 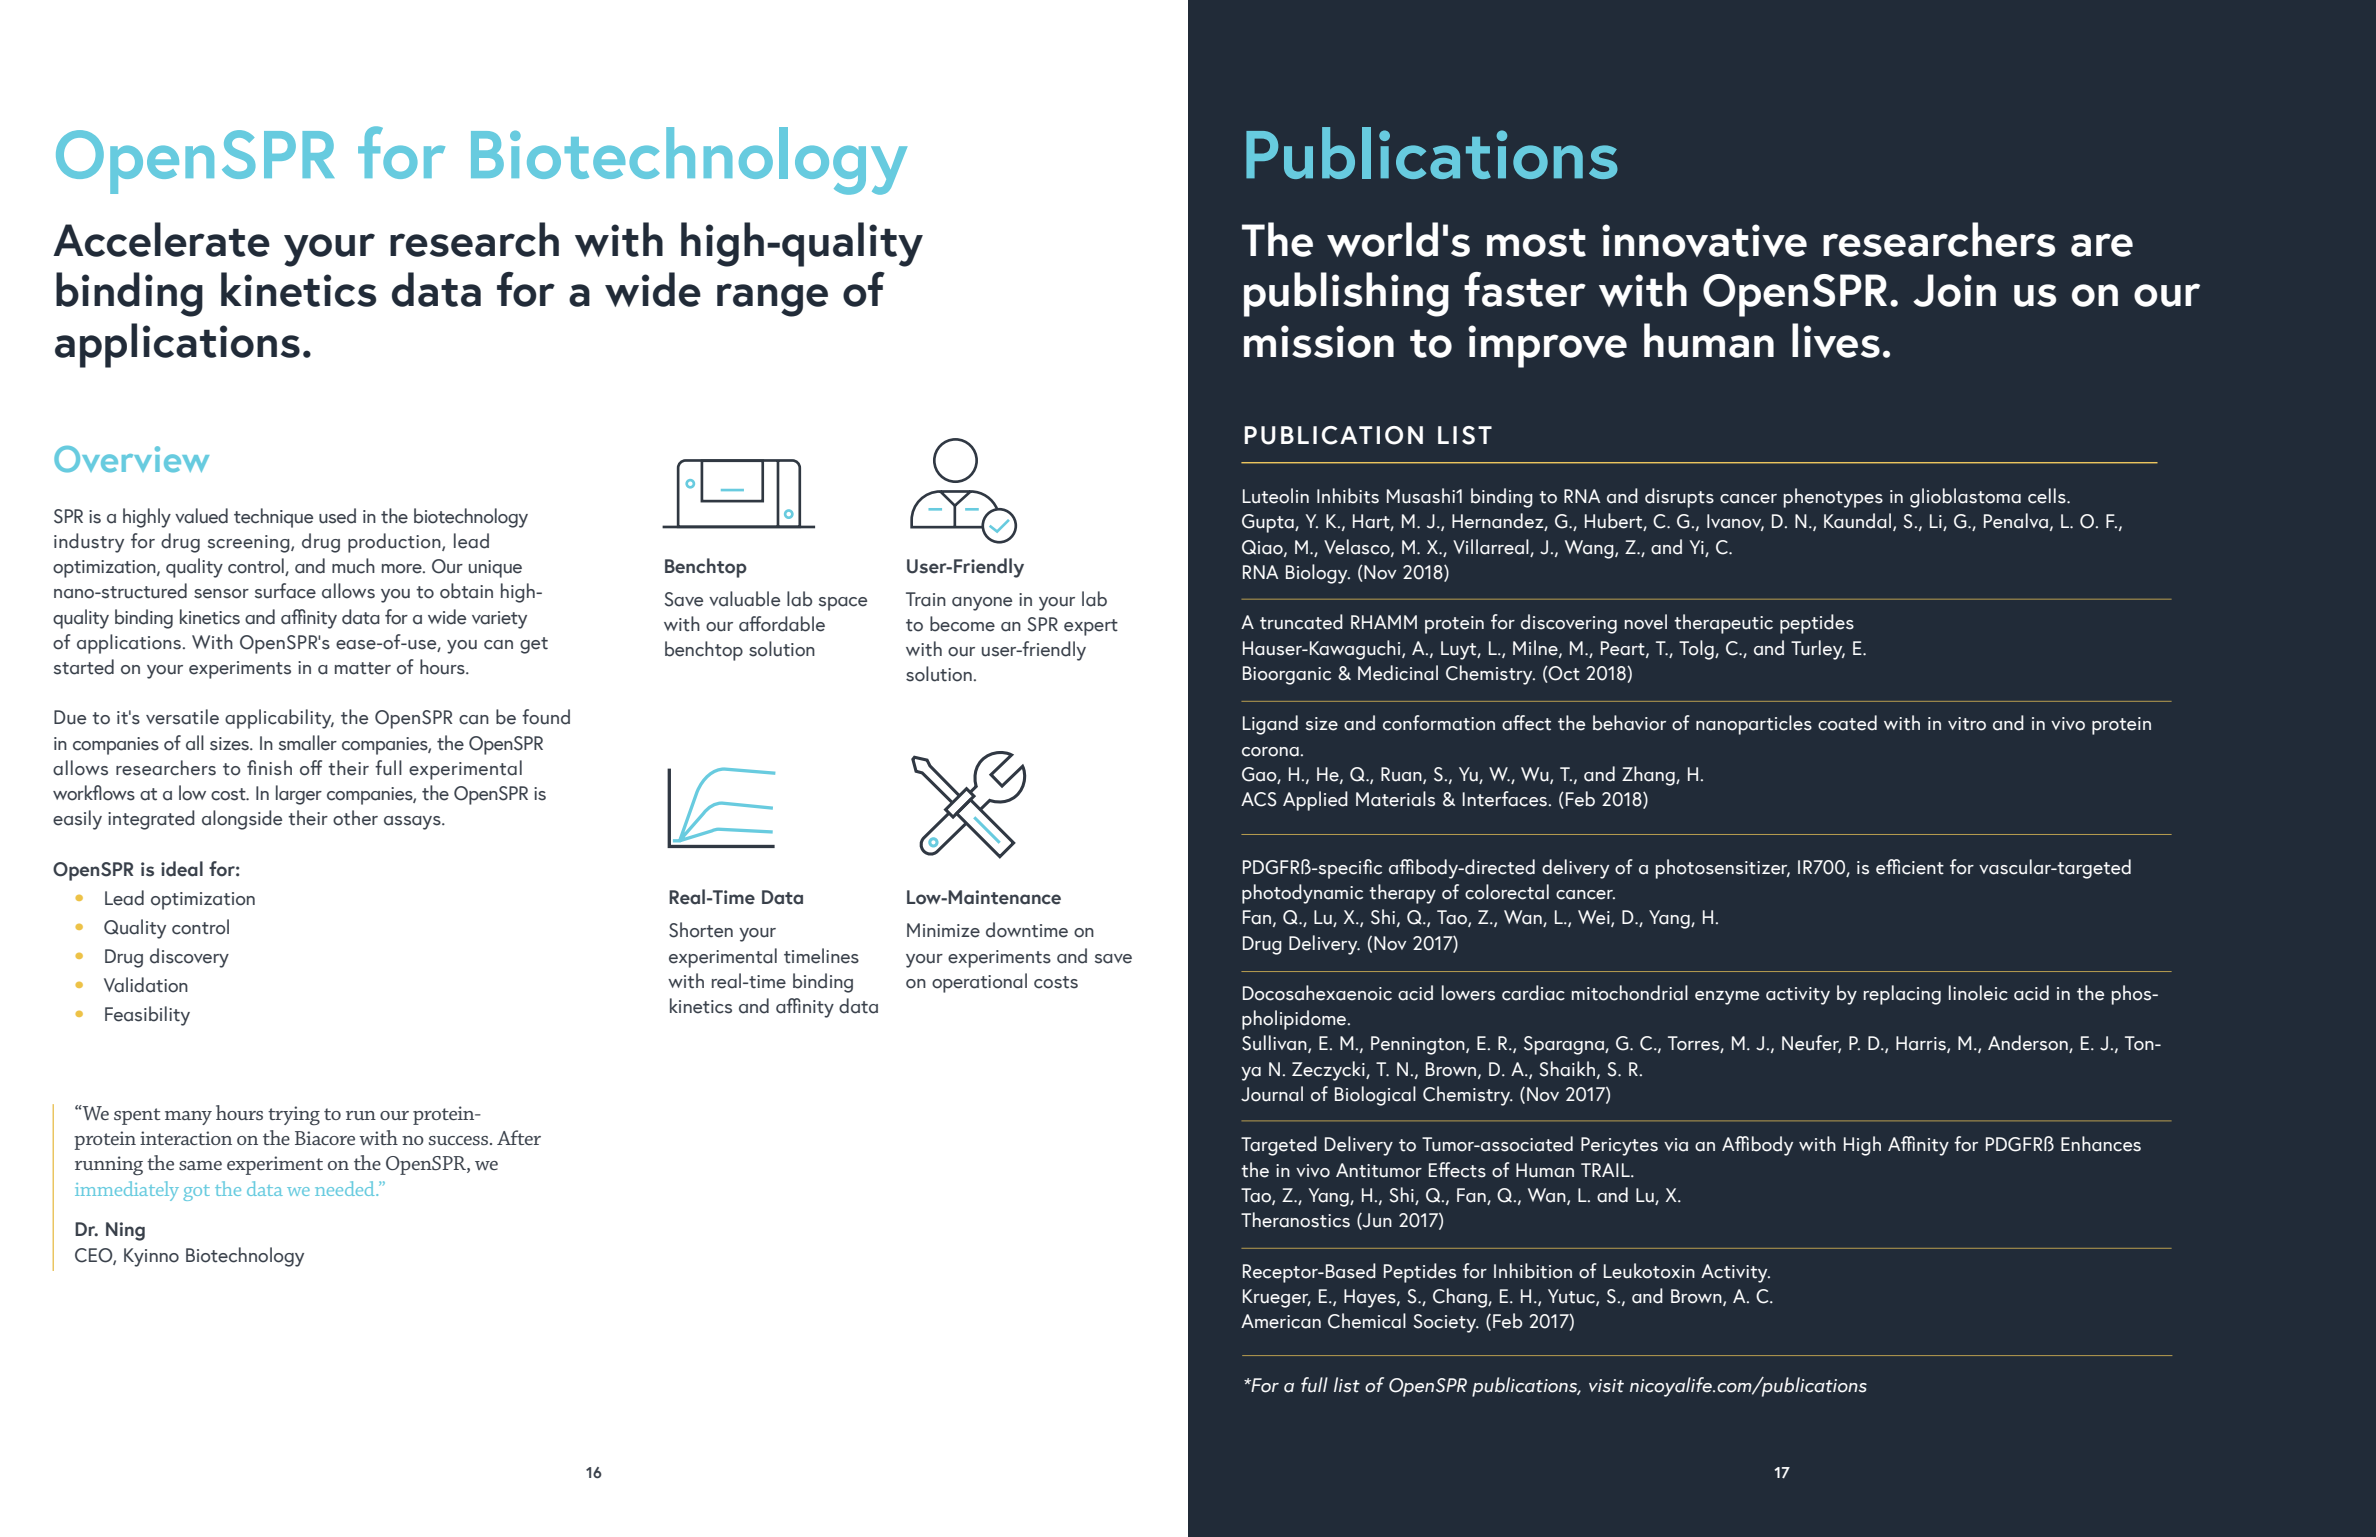 I want to click on got, so click(x=196, y=1193).
